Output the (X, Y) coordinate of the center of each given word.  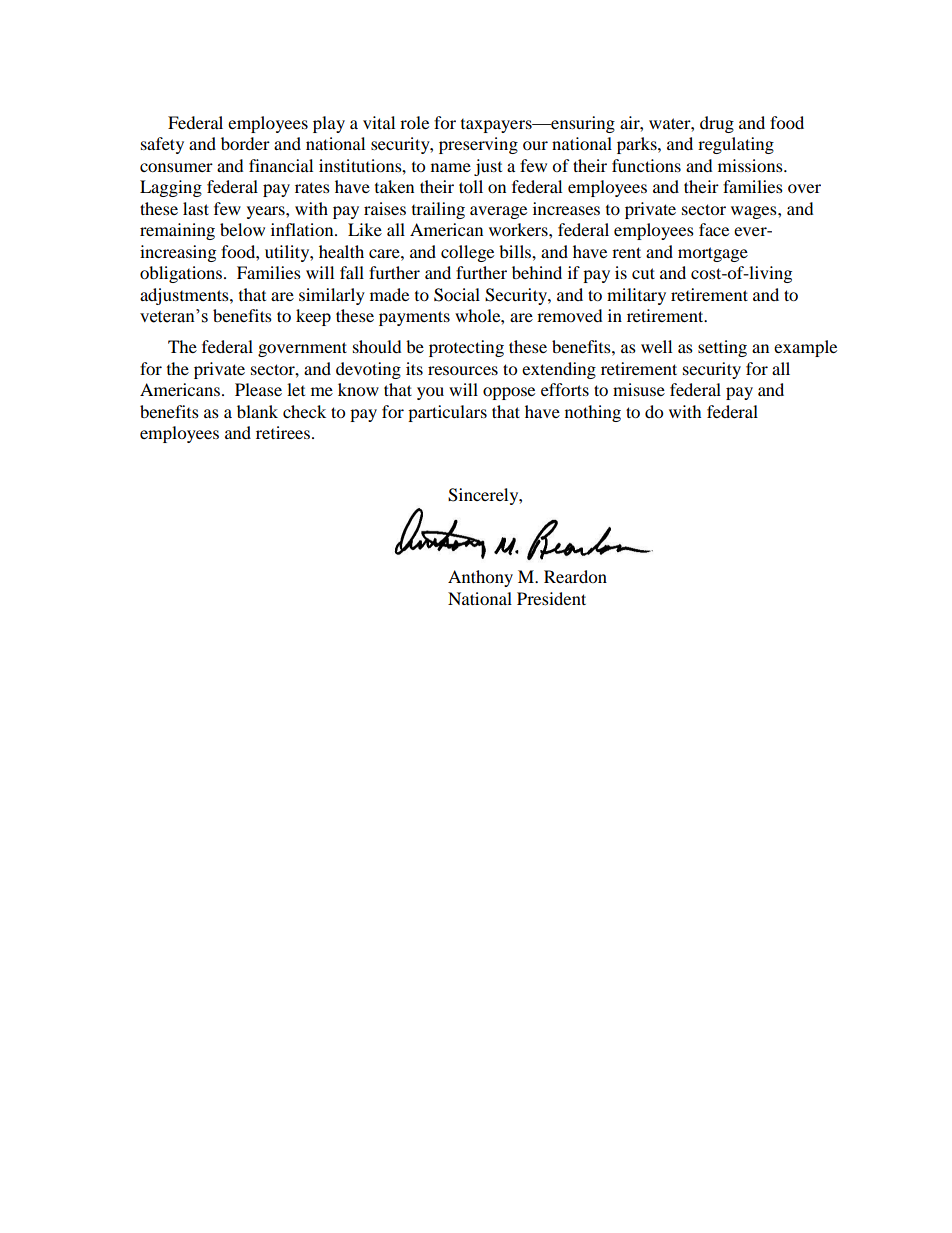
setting (722, 348)
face (714, 229)
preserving (478, 145)
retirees (283, 432)
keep (313, 317)
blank (257, 411)
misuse (639, 389)
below (242, 229)
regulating (736, 145)
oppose (509, 393)
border (245, 143)
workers (519, 229)
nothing (593, 413)
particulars (447, 413)
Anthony (480, 578)
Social (457, 295)
